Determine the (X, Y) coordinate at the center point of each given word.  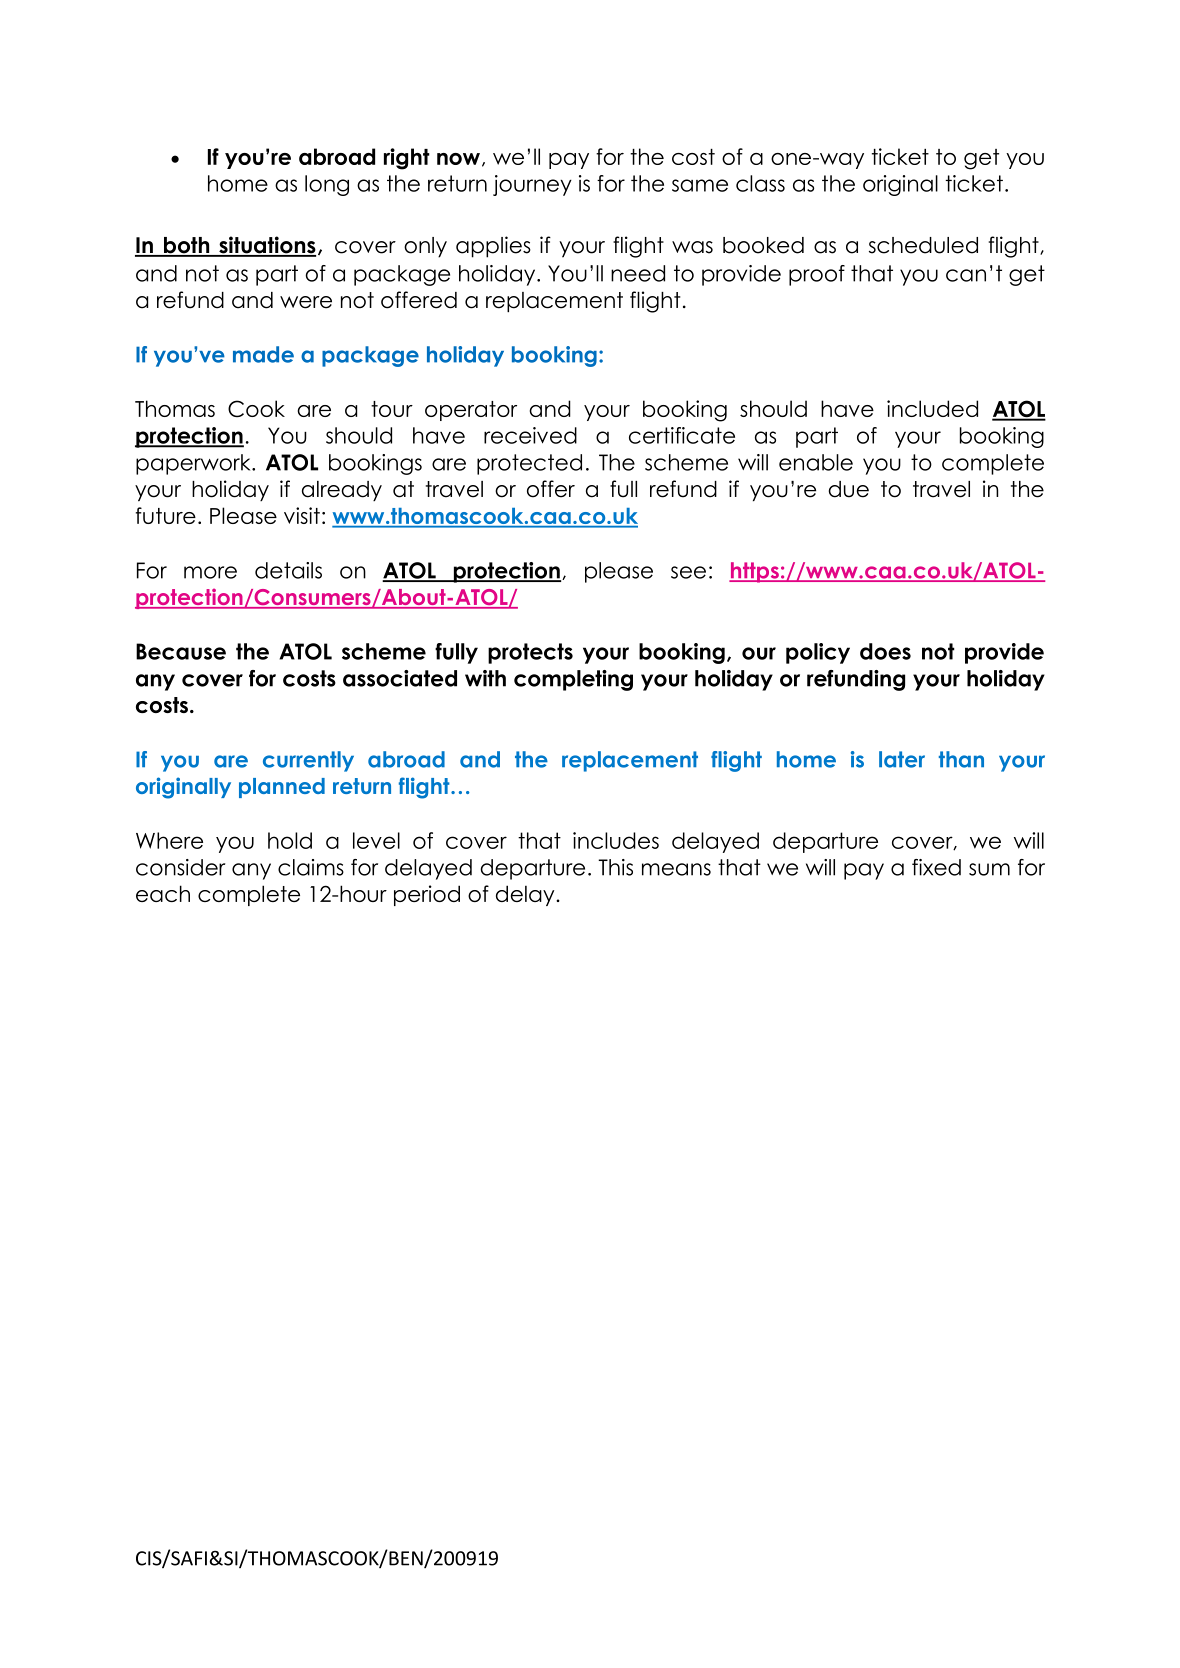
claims (311, 867)
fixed (936, 867)
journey (532, 185)
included (932, 408)
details (288, 570)
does (885, 651)
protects (530, 653)
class (760, 183)
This (615, 867)
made (263, 354)
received (530, 435)
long (327, 185)
